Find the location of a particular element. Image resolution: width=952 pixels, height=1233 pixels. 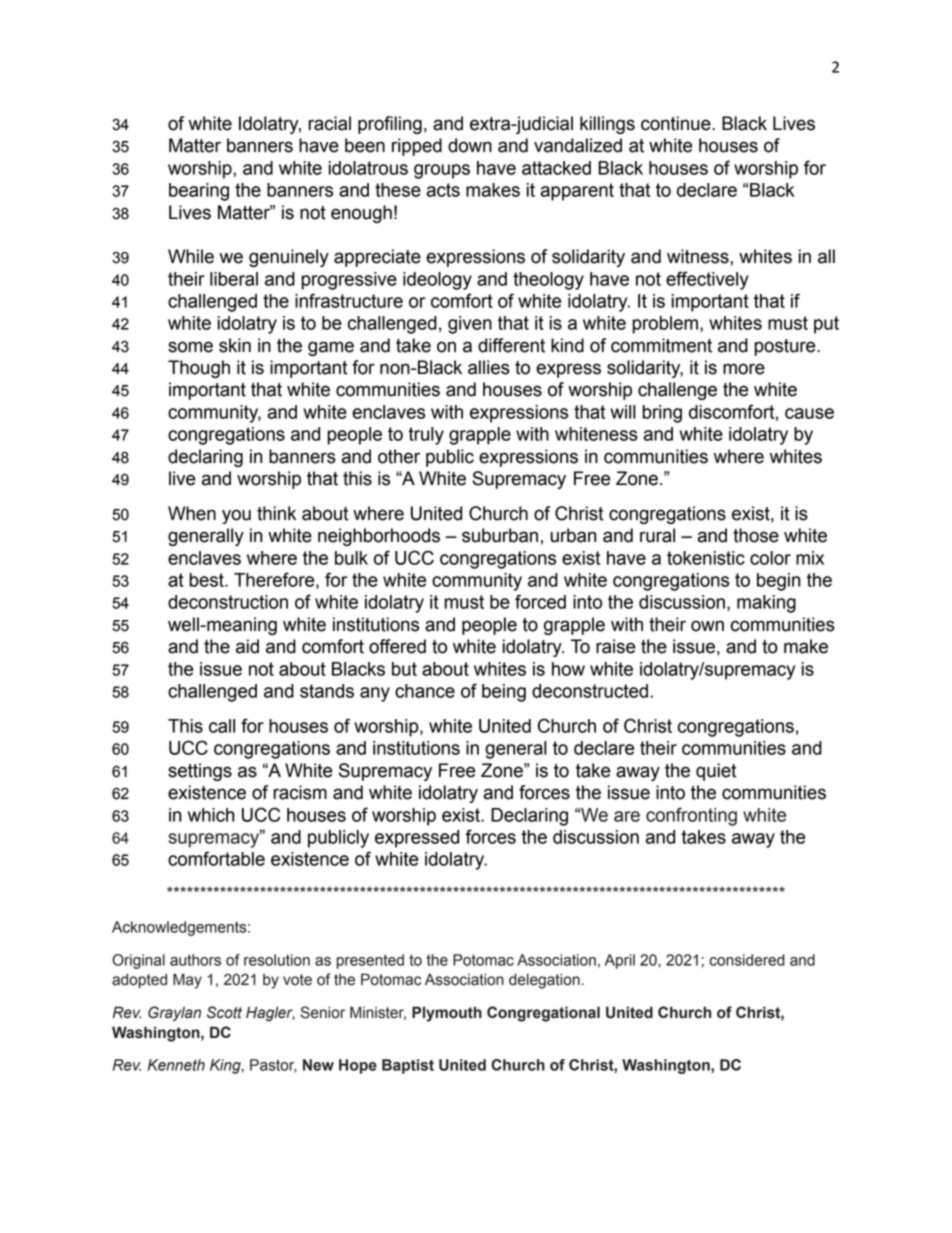

begin is located at coordinates (778, 582).
